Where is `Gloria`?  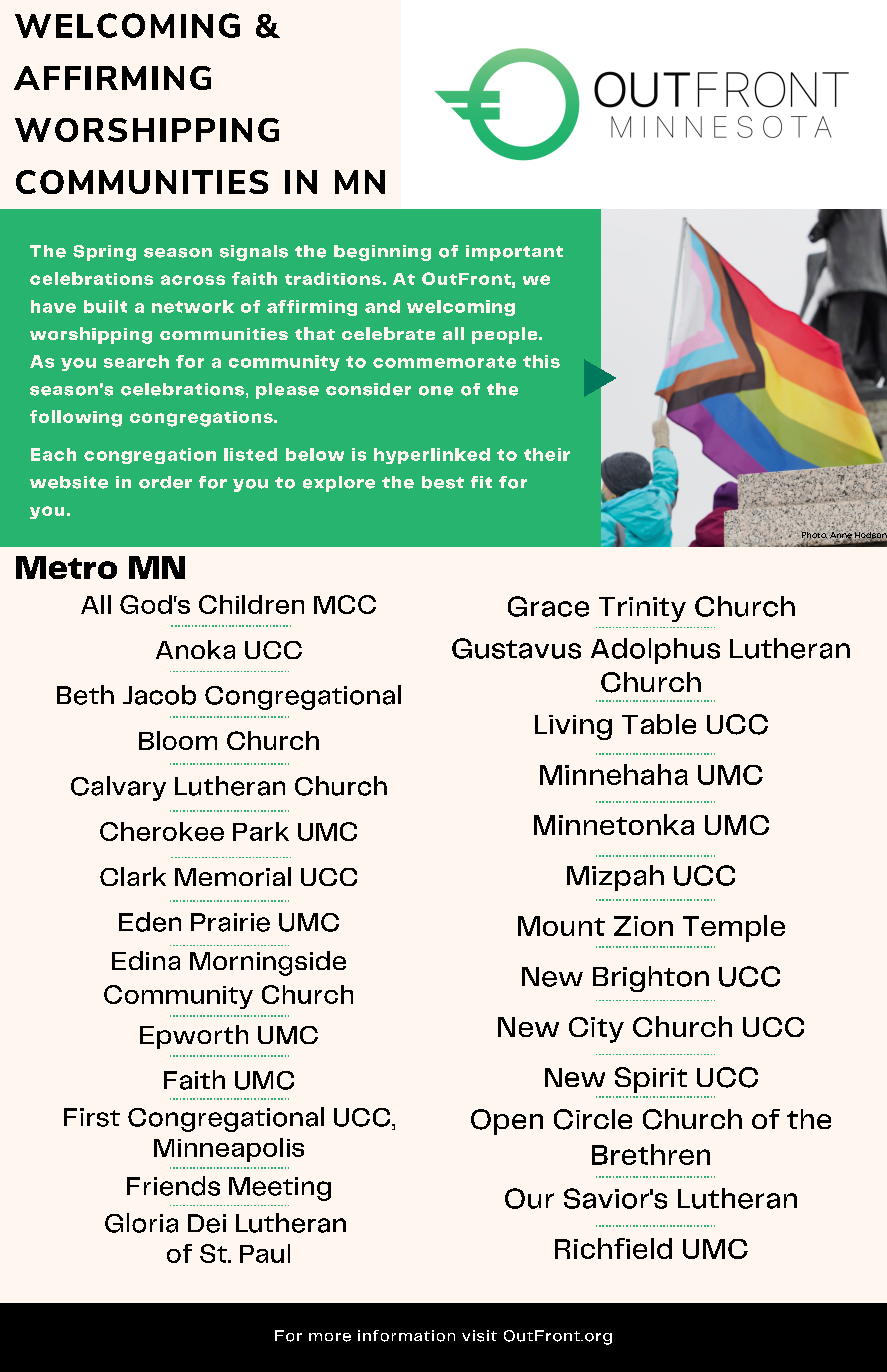
Gloria is located at coordinates (141, 1223).
